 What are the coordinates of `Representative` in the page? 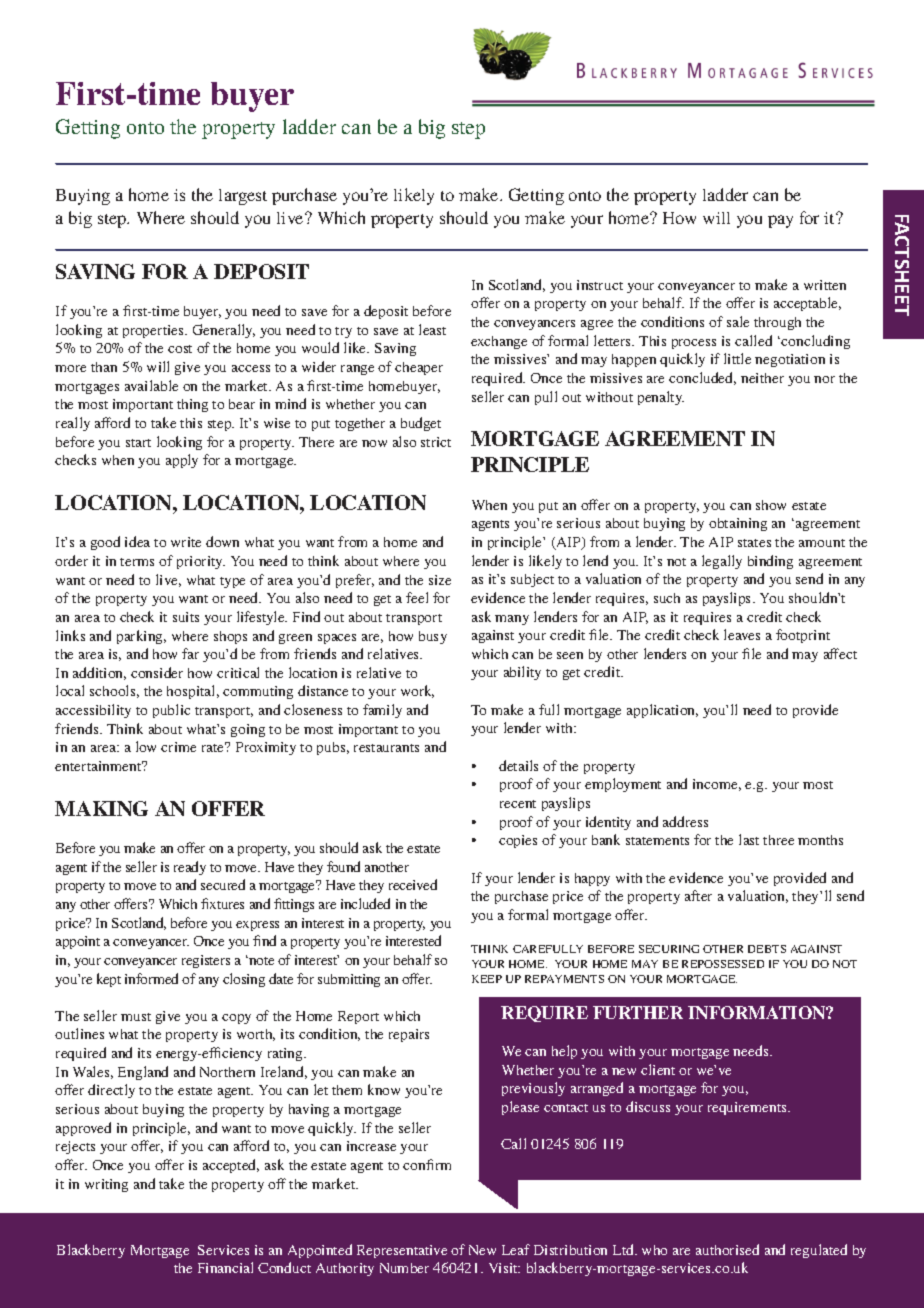 It's located at (402, 1251).
